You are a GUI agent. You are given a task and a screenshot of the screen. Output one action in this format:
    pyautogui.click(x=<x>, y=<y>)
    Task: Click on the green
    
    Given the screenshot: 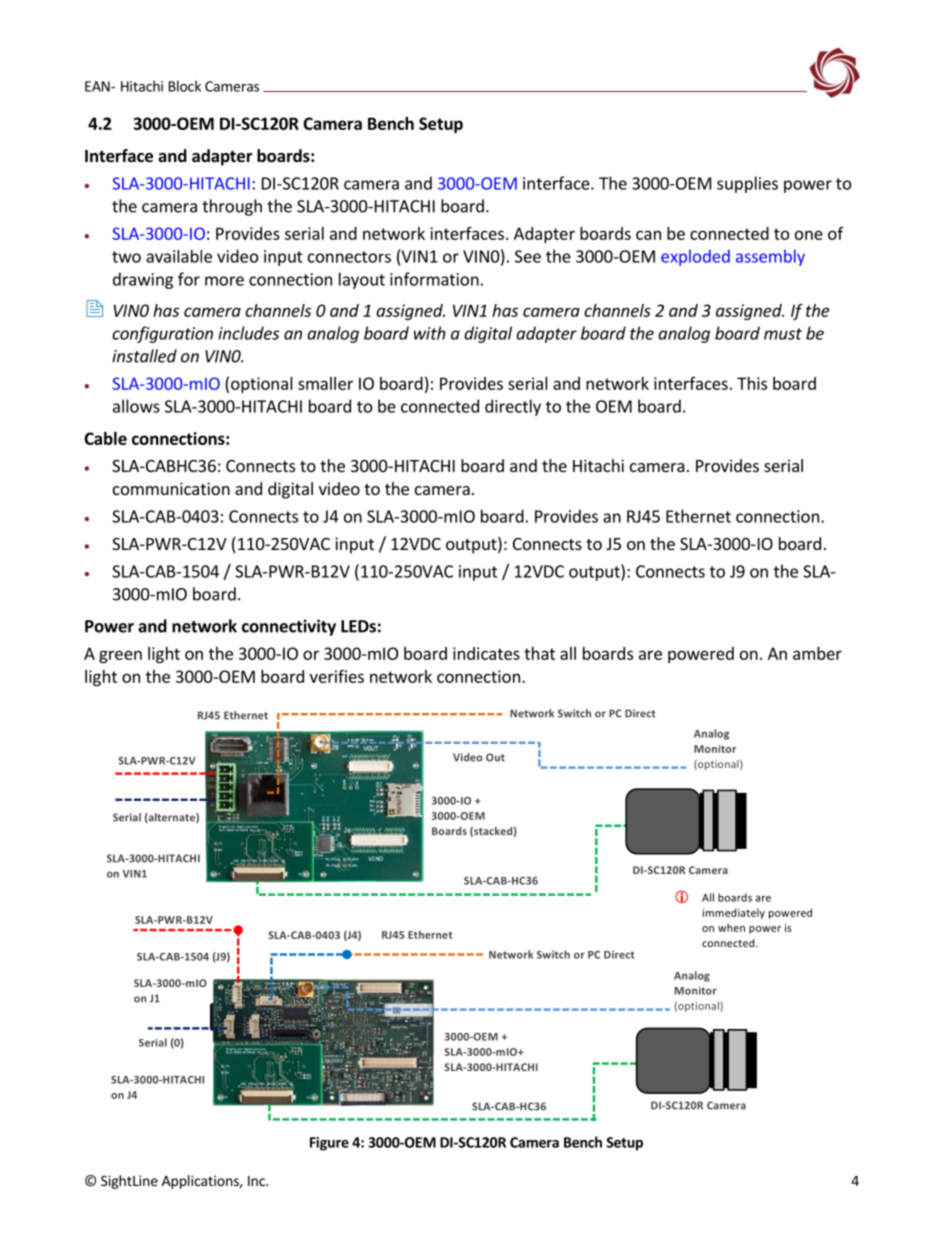 What is the action you would take?
    pyautogui.click(x=120, y=656)
